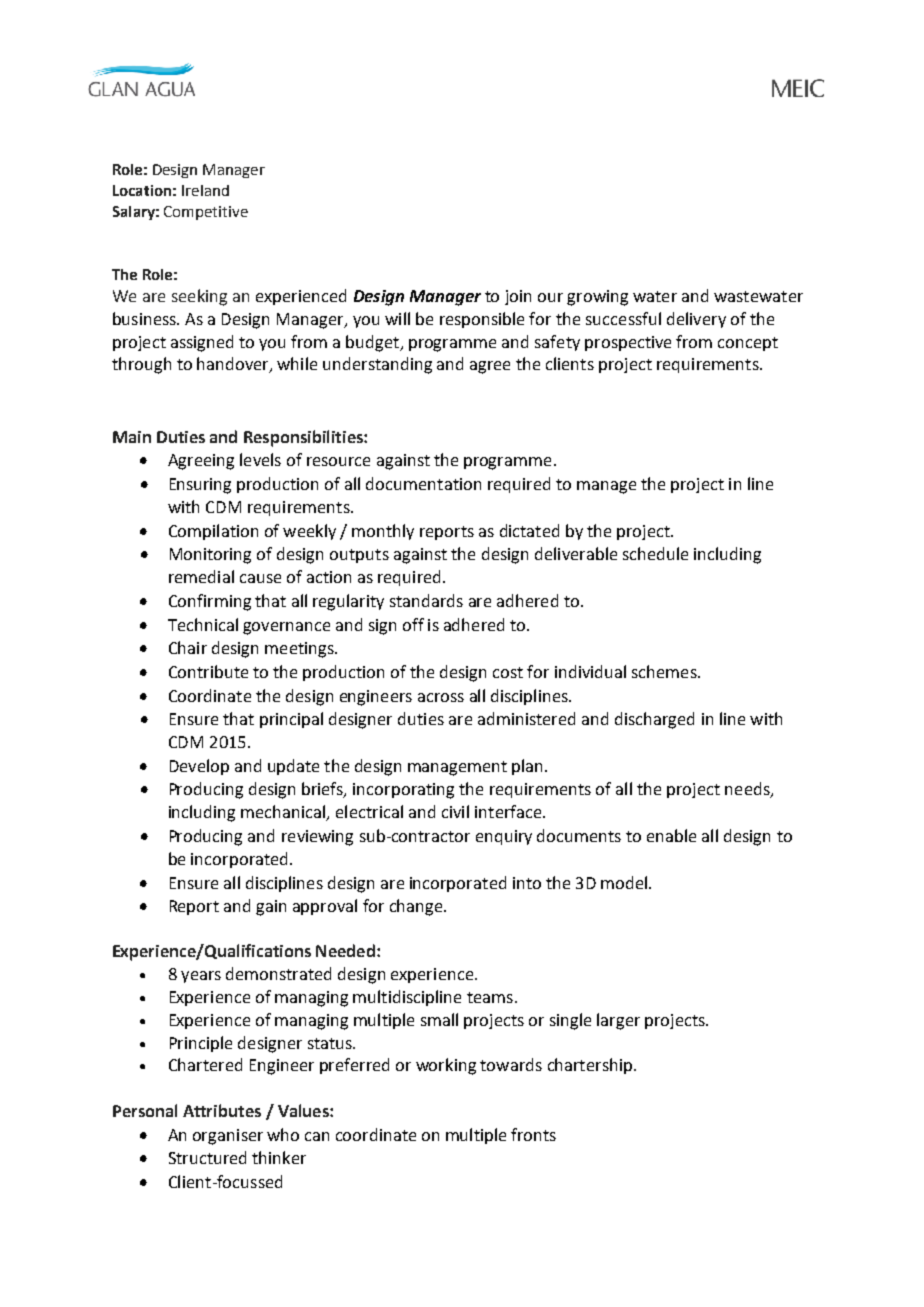 The width and height of the screenshot is (924, 1307). I want to click on Contribute, so click(208, 671).
